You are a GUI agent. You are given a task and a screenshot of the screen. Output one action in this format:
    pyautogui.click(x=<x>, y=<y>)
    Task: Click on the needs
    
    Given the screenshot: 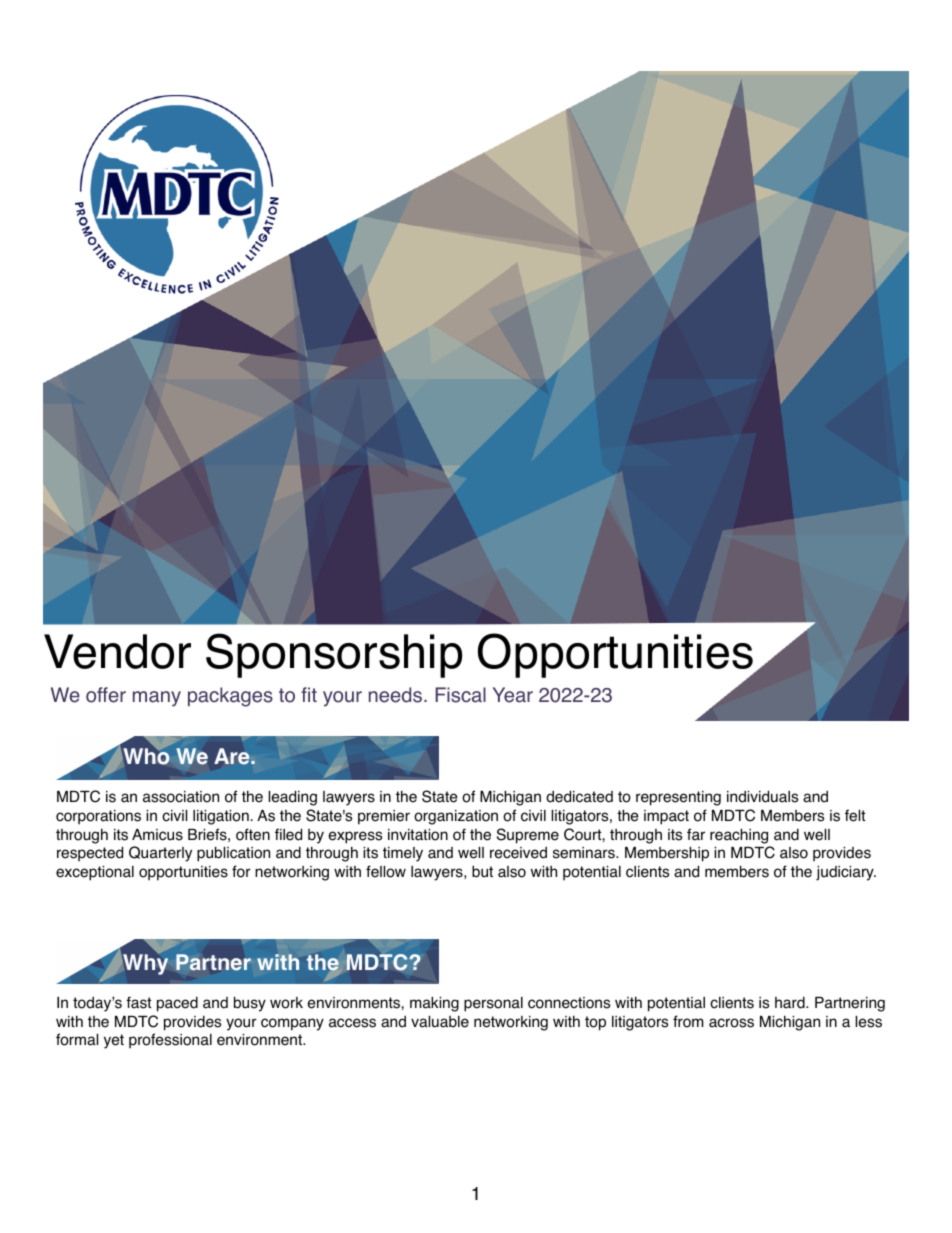 What is the action you would take?
    pyautogui.click(x=397, y=695)
